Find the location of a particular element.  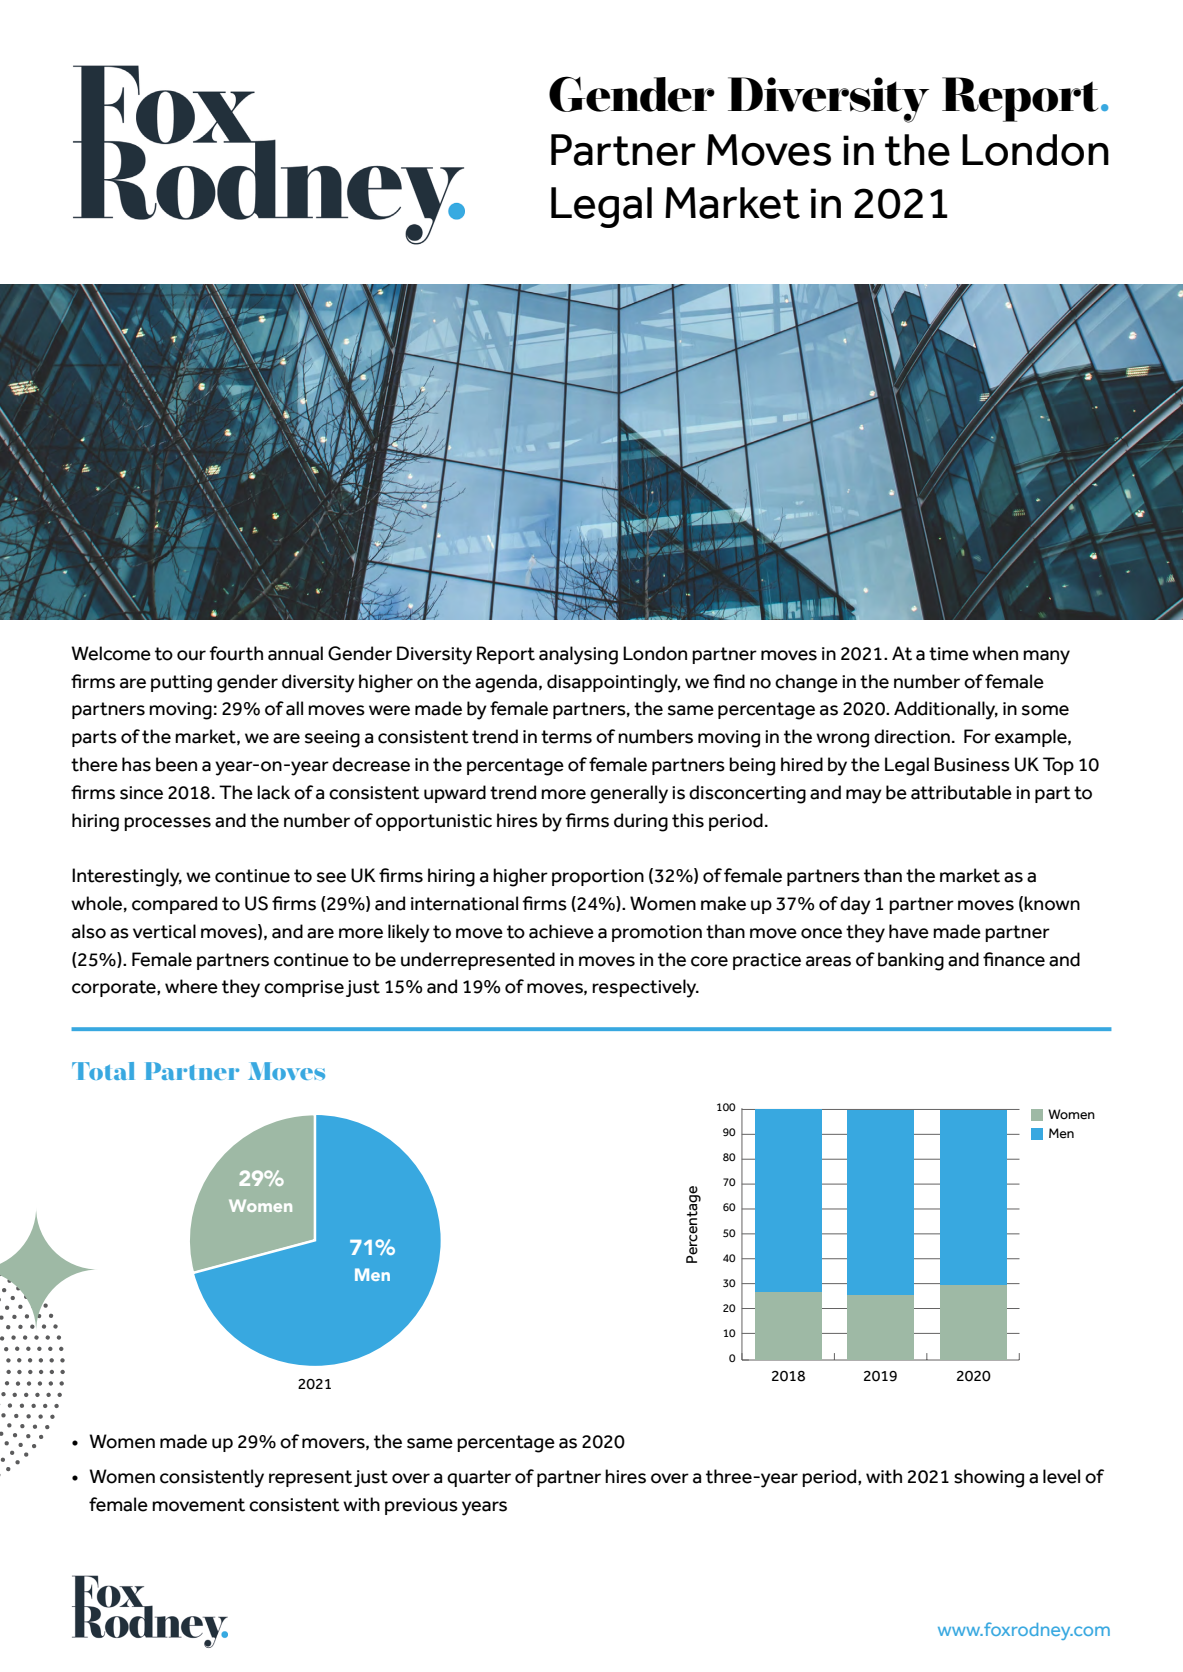

time is located at coordinates (949, 654).
